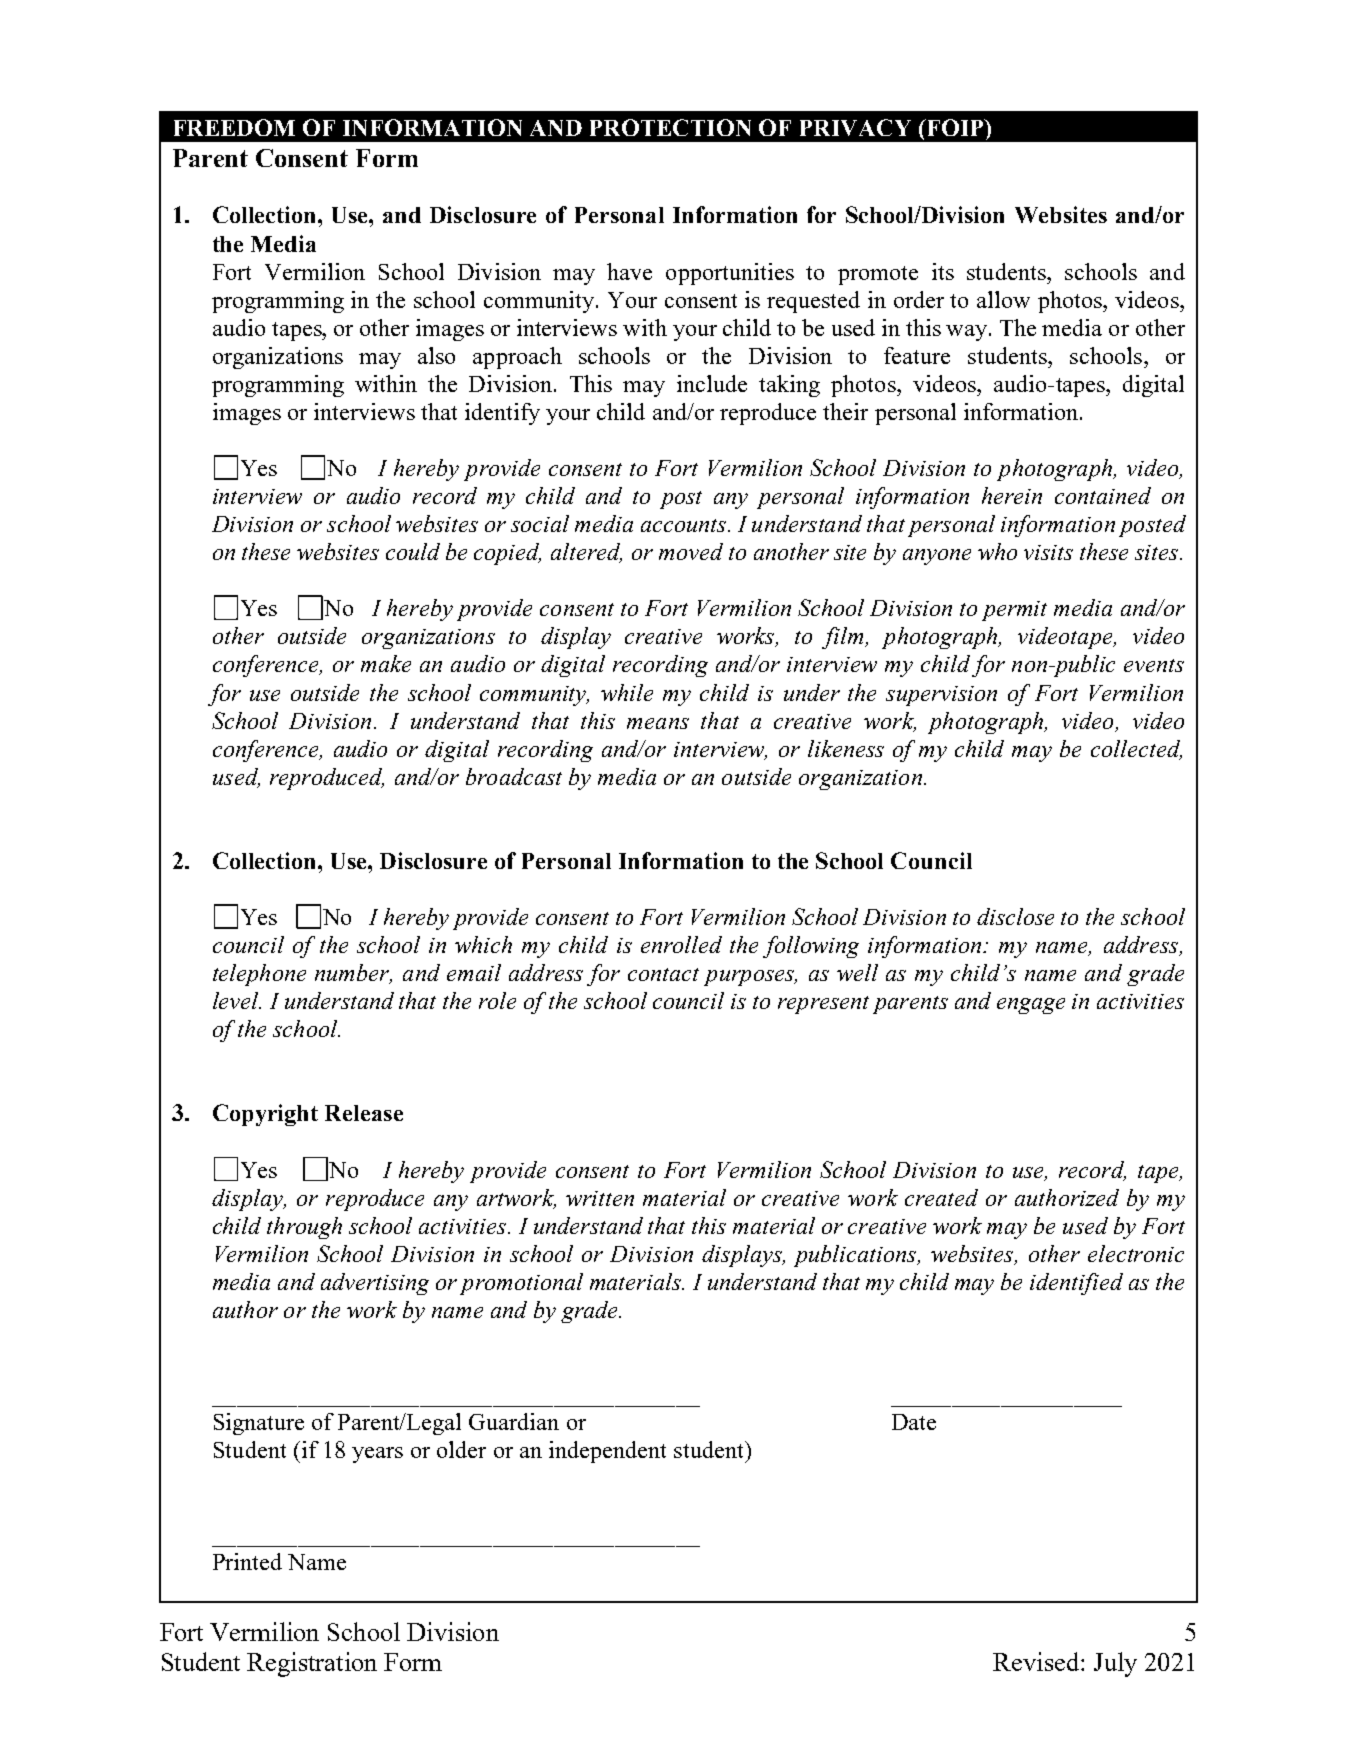 The width and height of the screenshot is (1357, 1757). I want to click on Registration, so click(312, 1664).
